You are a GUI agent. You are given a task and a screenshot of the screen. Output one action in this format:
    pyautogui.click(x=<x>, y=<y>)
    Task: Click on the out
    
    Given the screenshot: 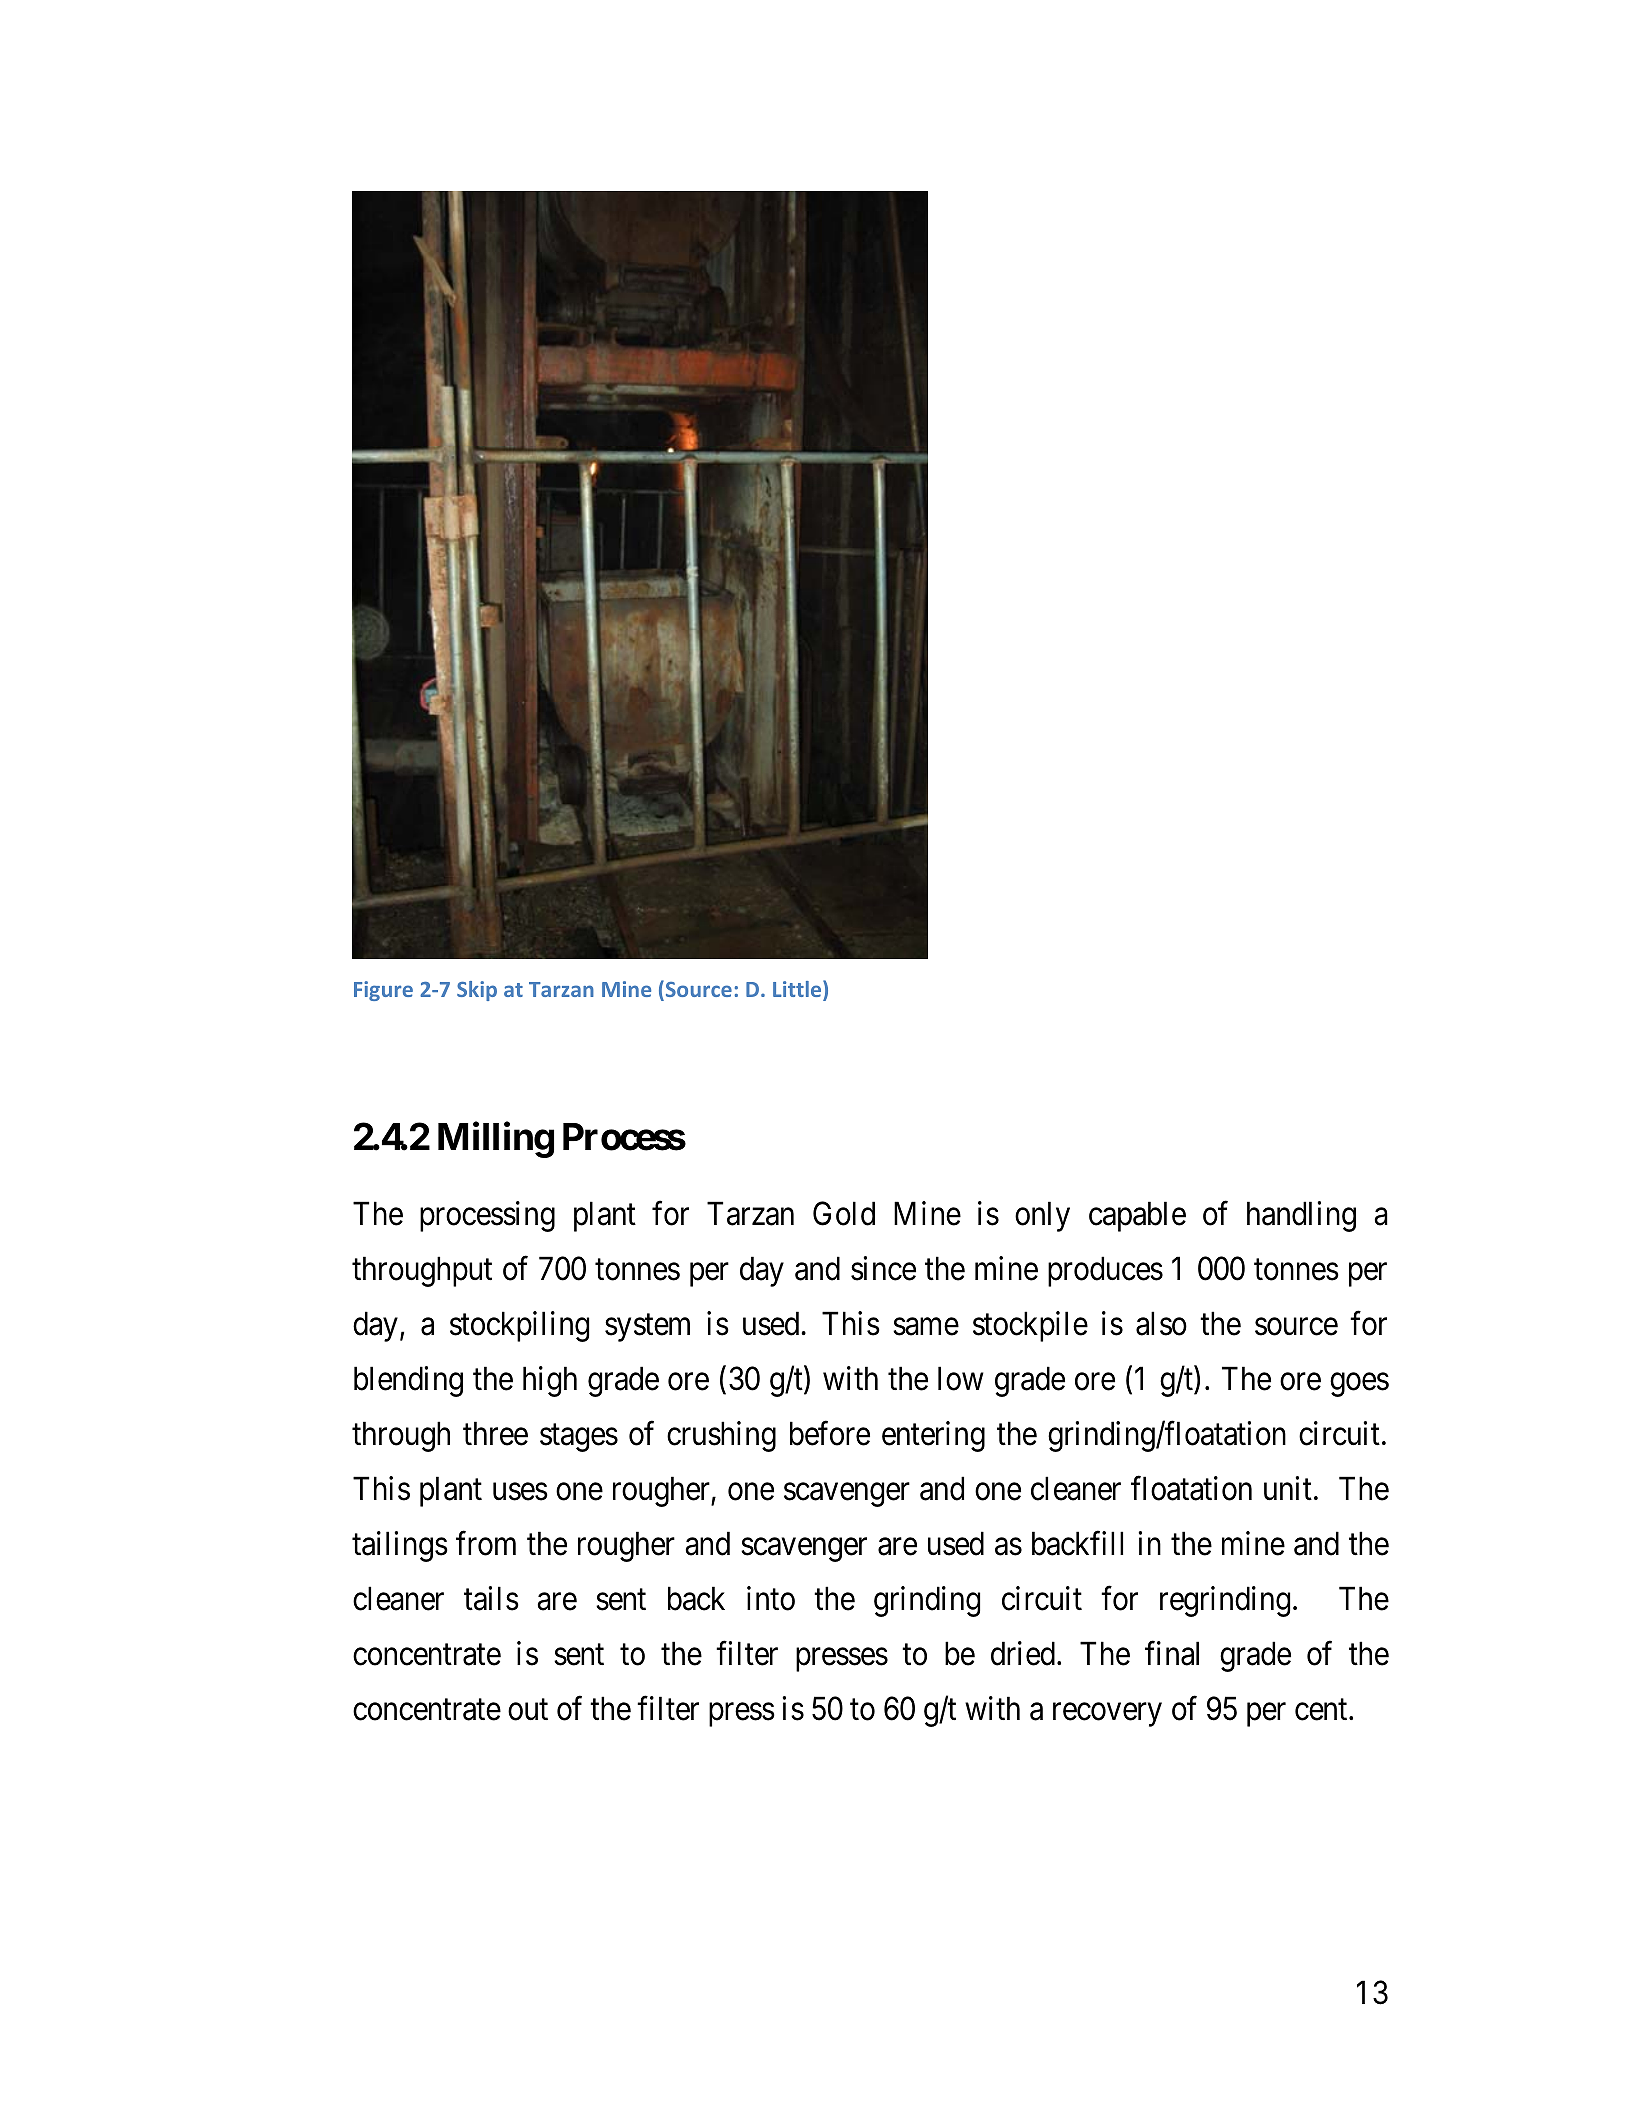 What is the action you would take?
    pyautogui.click(x=528, y=1710)
